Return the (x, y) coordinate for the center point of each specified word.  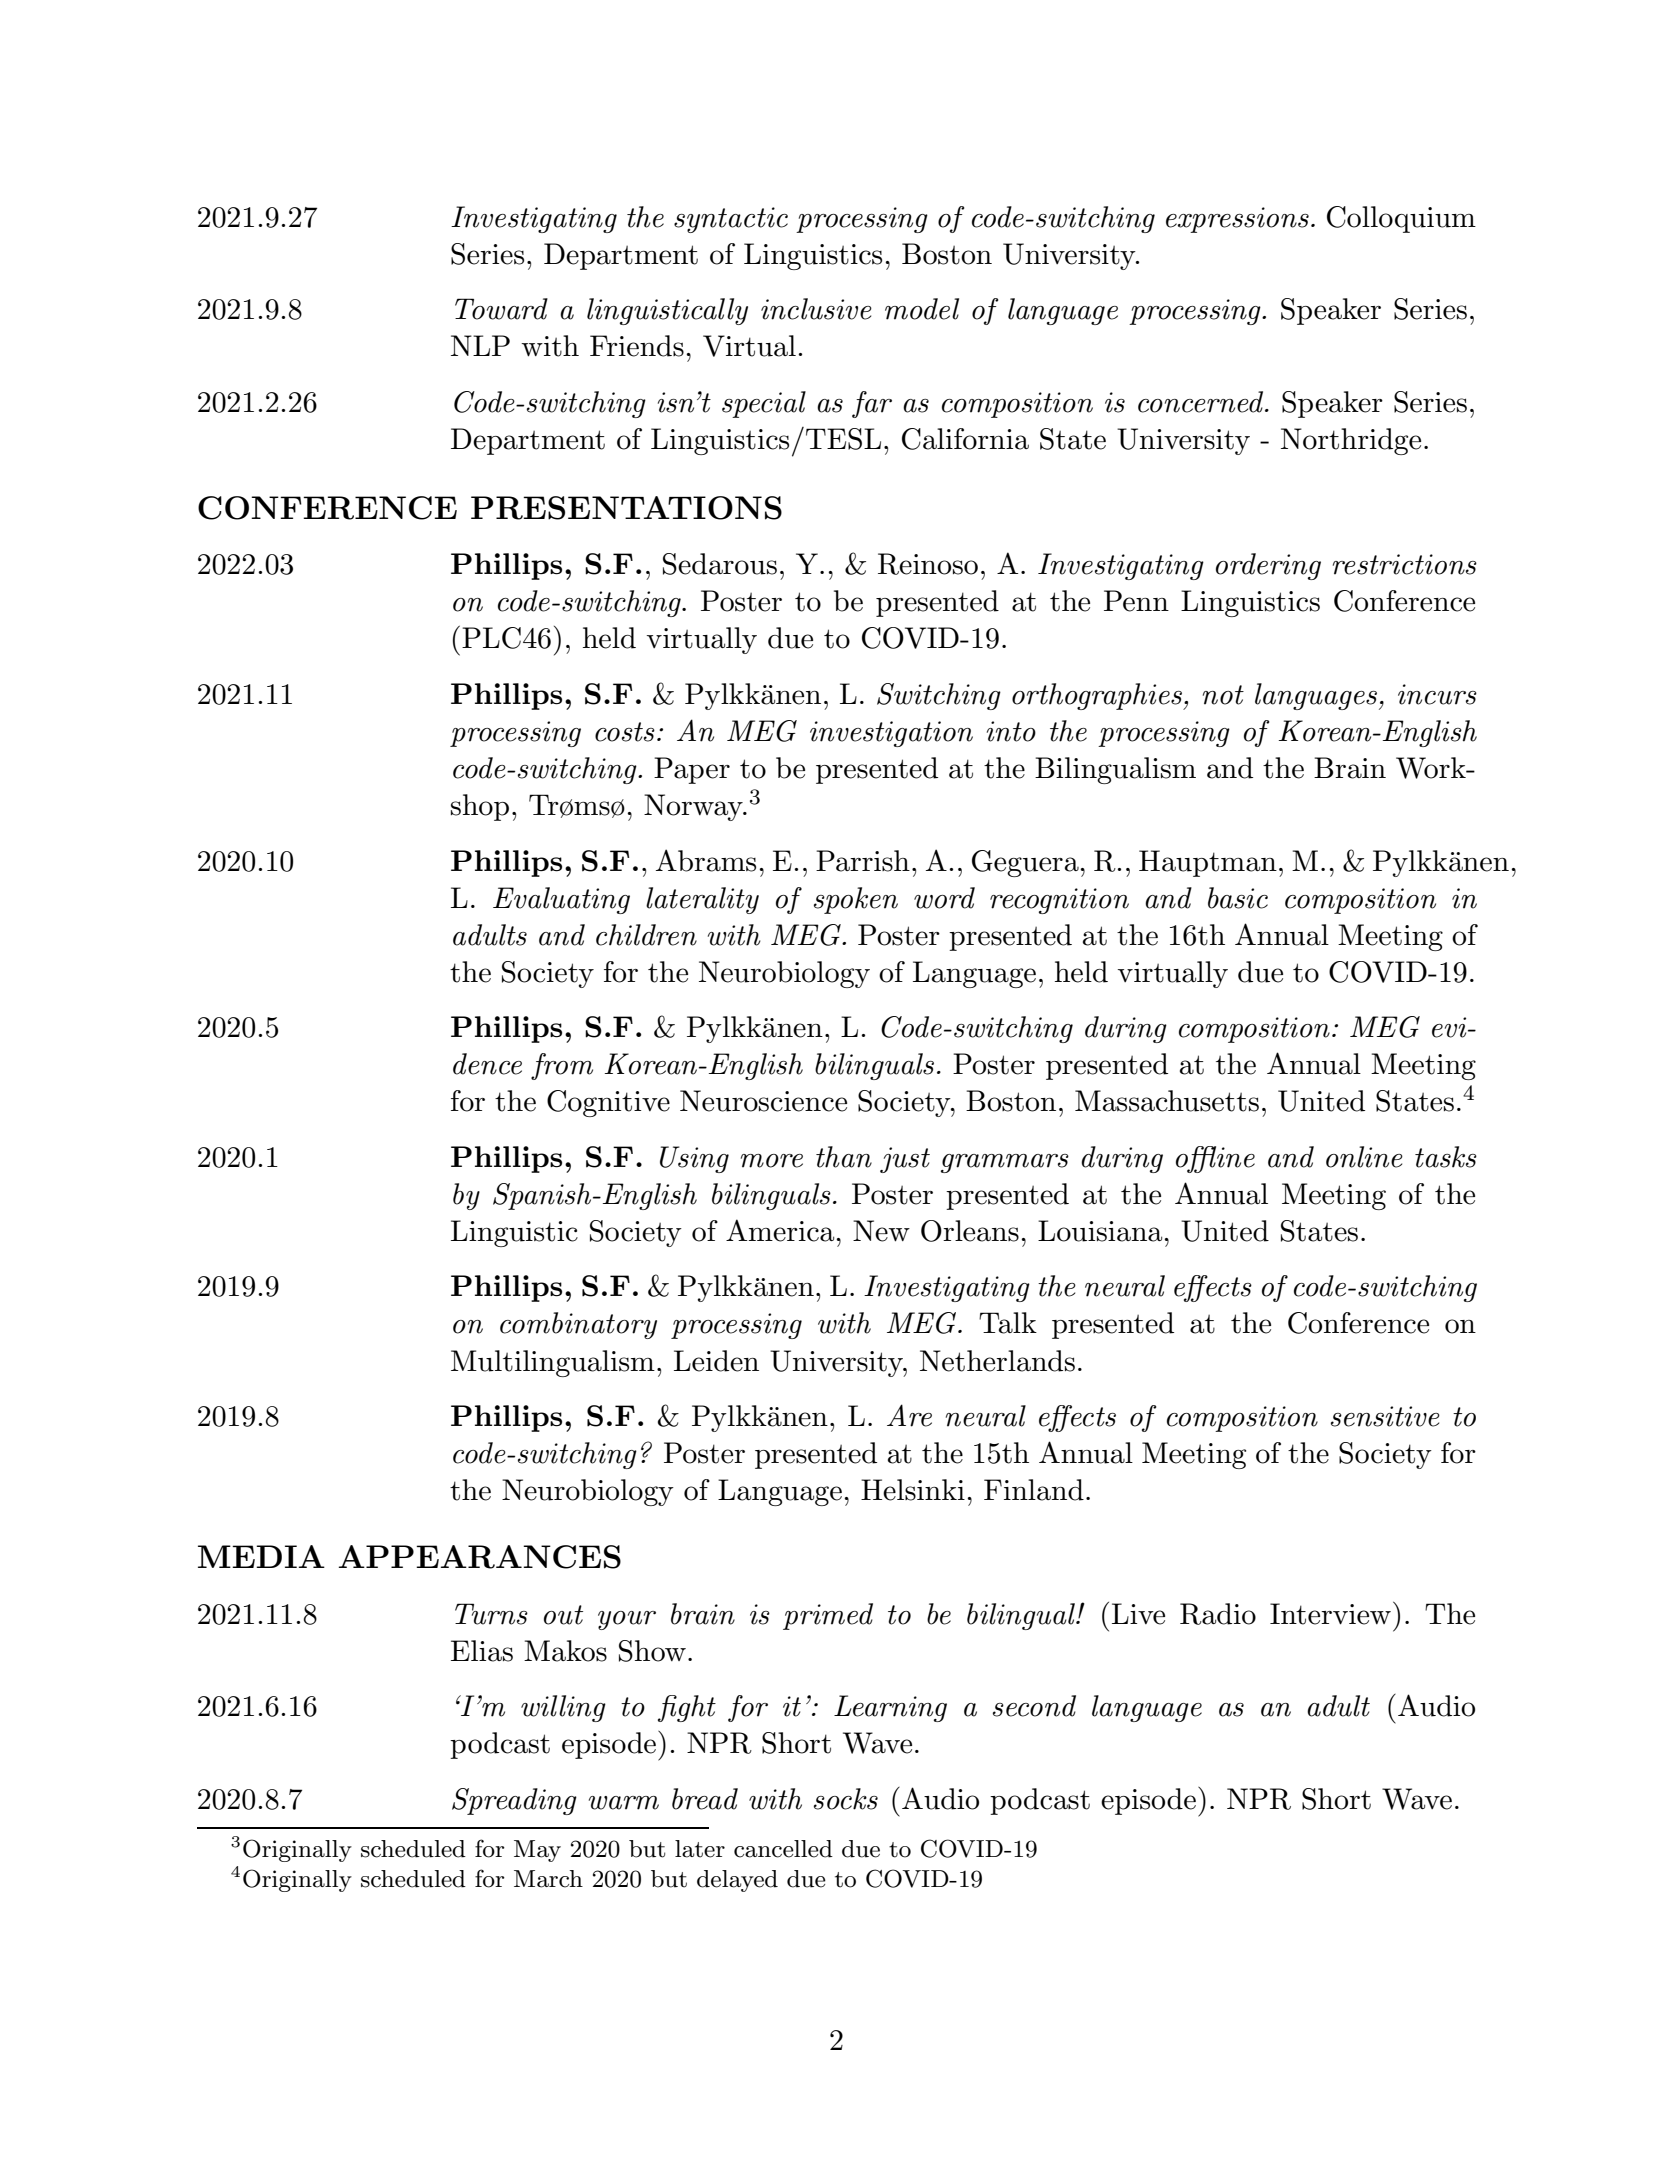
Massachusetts (1167, 1101)
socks (846, 1799)
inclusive (816, 309)
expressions (1237, 220)
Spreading (514, 1801)
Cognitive (608, 1103)
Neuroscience (763, 1101)
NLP (480, 345)
